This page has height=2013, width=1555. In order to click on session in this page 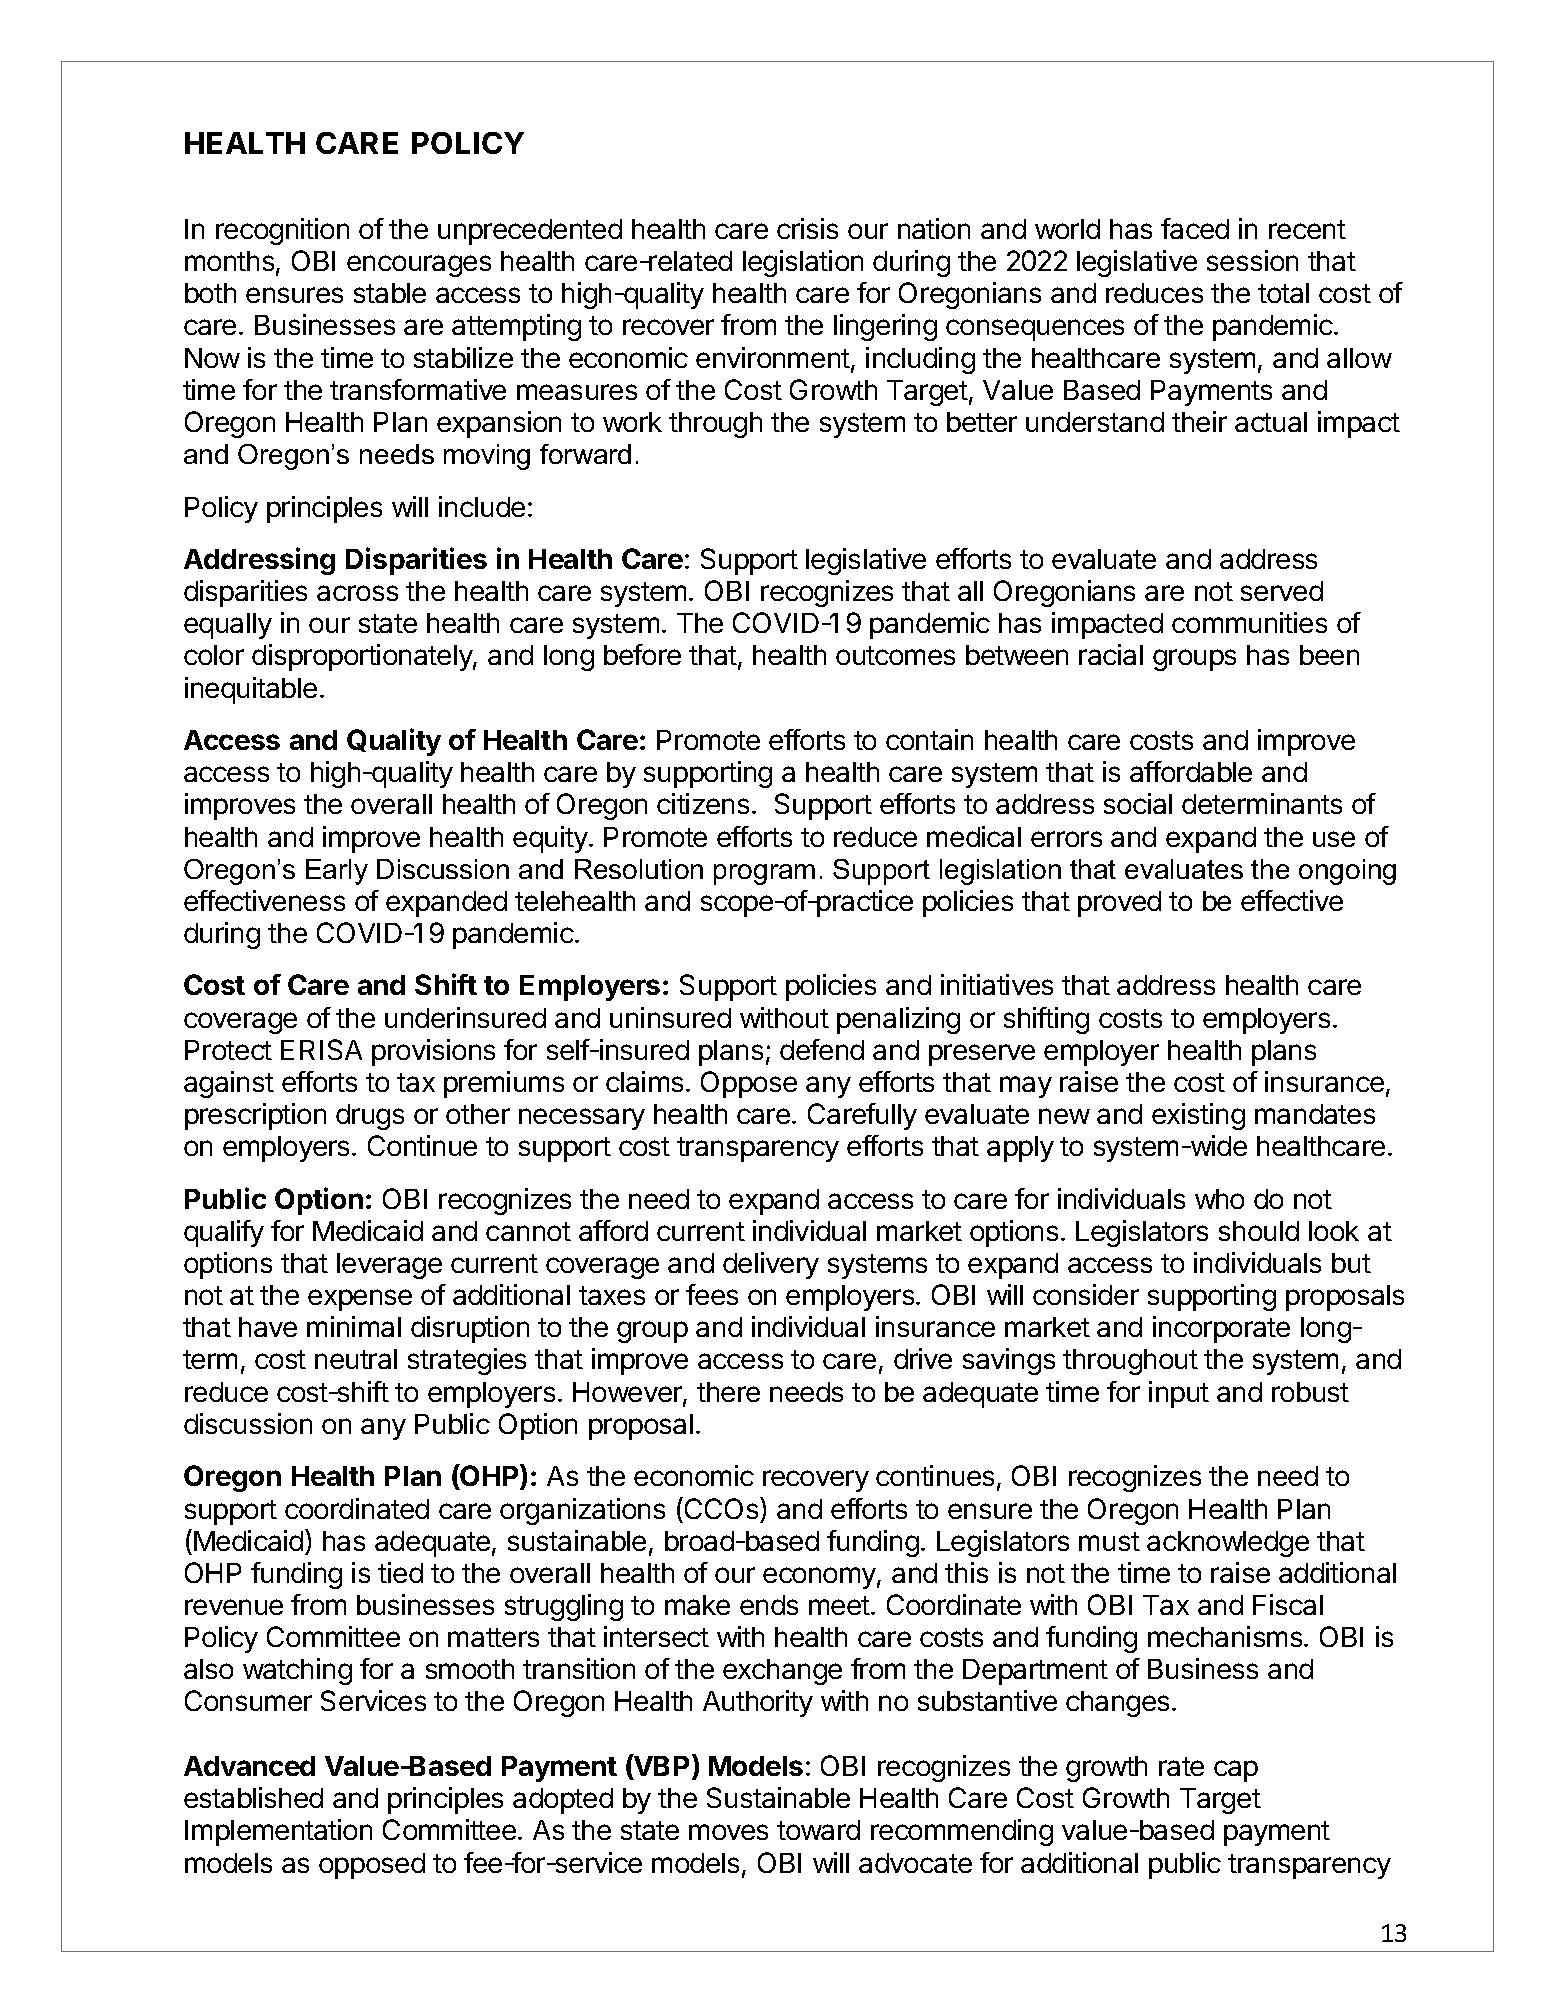, I will do `click(1252, 260)`.
